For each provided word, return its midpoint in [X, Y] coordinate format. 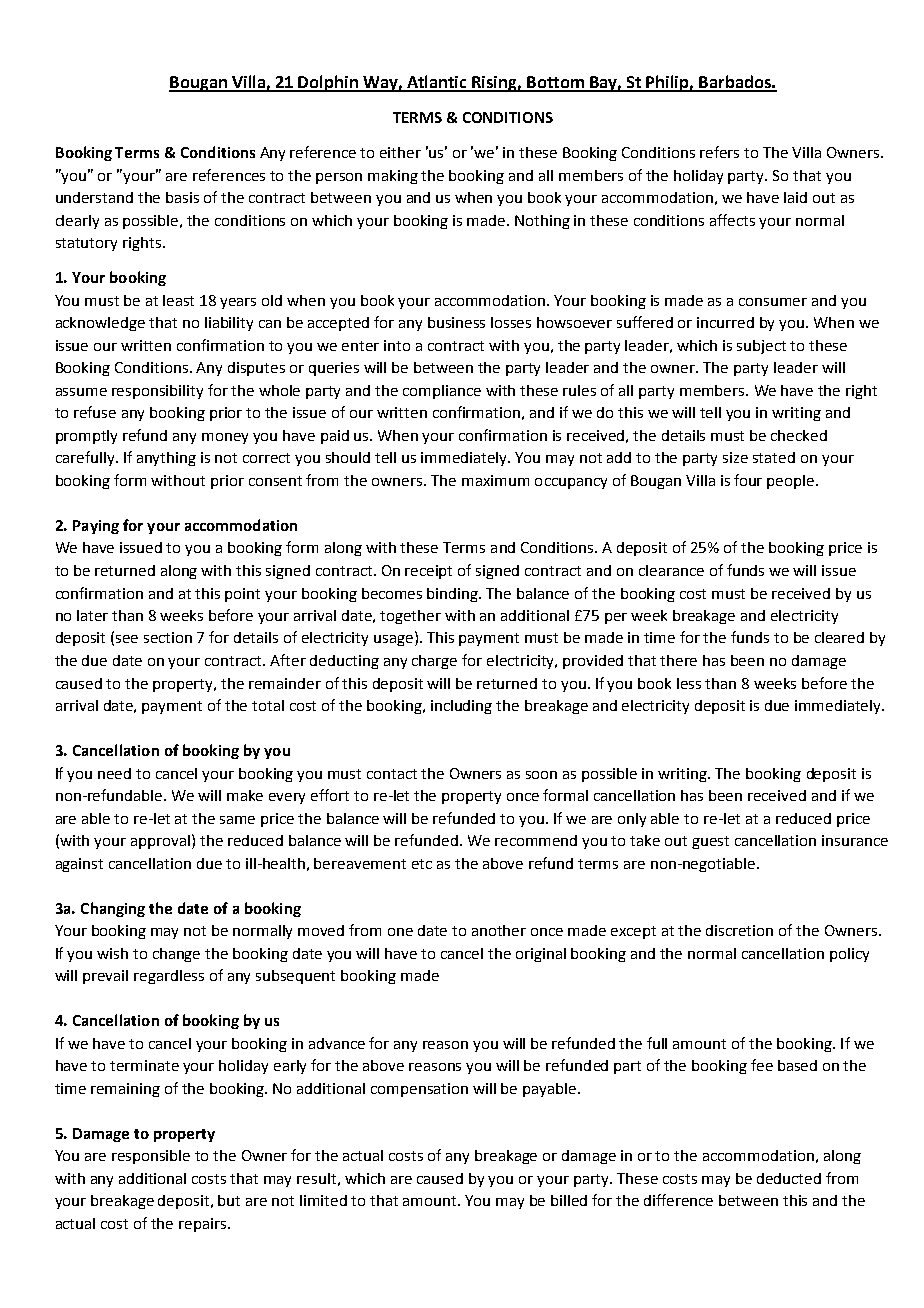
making [393, 177]
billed [569, 1200]
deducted [789, 1178]
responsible [151, 1157]
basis [182, 197]
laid [795, 197]
